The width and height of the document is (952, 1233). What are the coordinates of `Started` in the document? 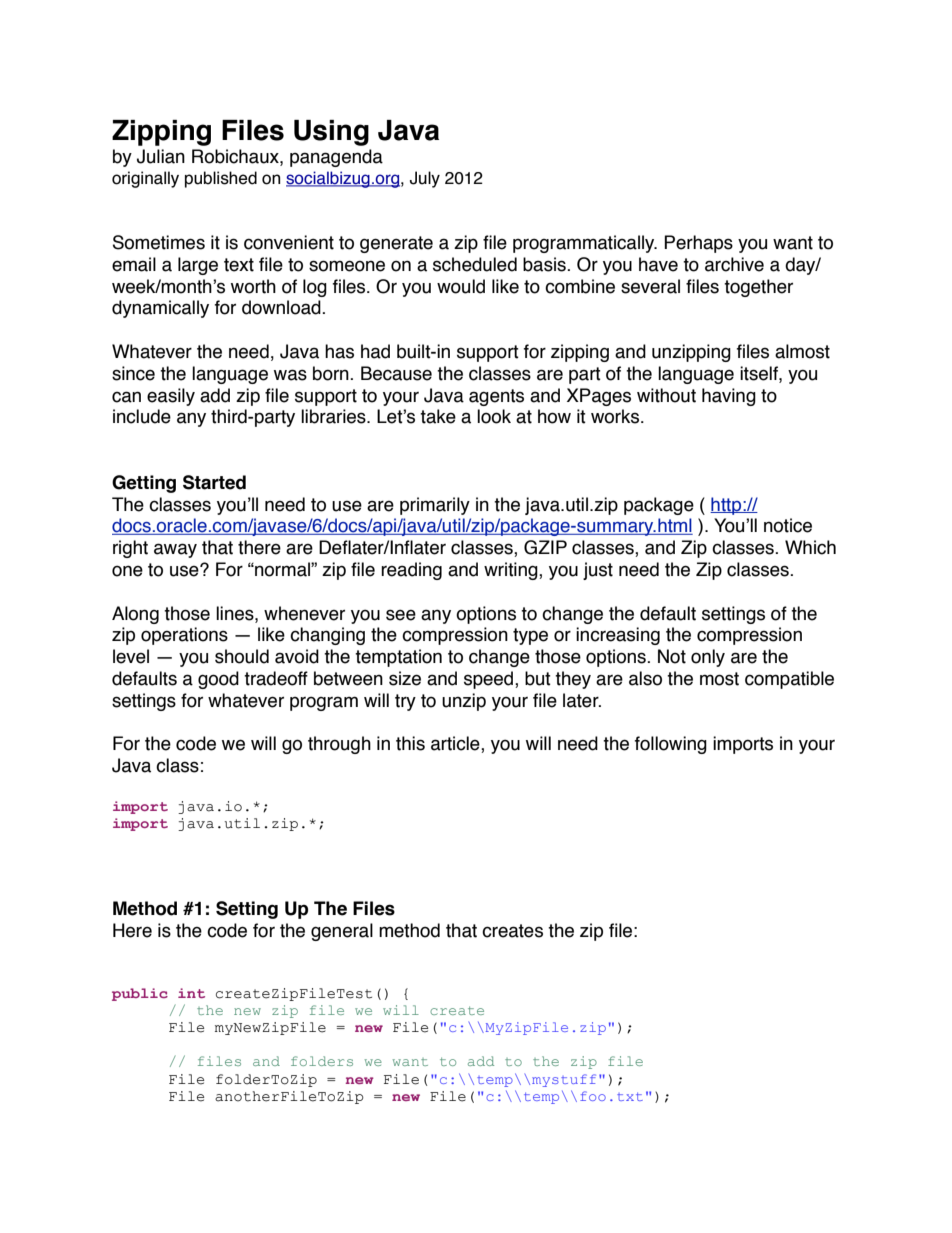 It's located at (214, 482).
